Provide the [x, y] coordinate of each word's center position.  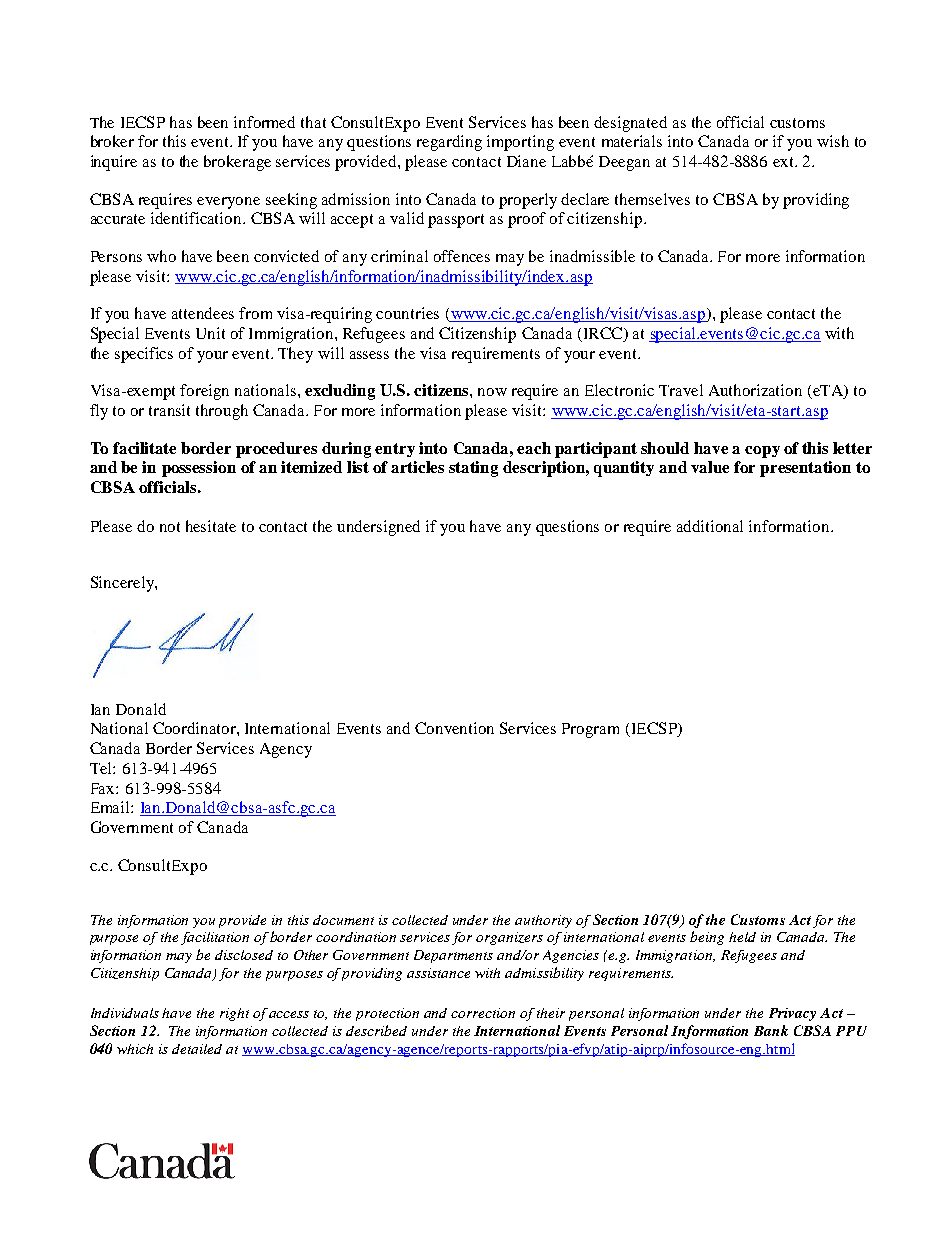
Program [590, 730]
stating [473, 469]
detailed [197, 1049]
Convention [454, 728]
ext [784, 162]
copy [762, 452]
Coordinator [195, 728]
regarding [449, 143]
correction [483, 1013]
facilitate [144, 448]
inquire [114, 163]
